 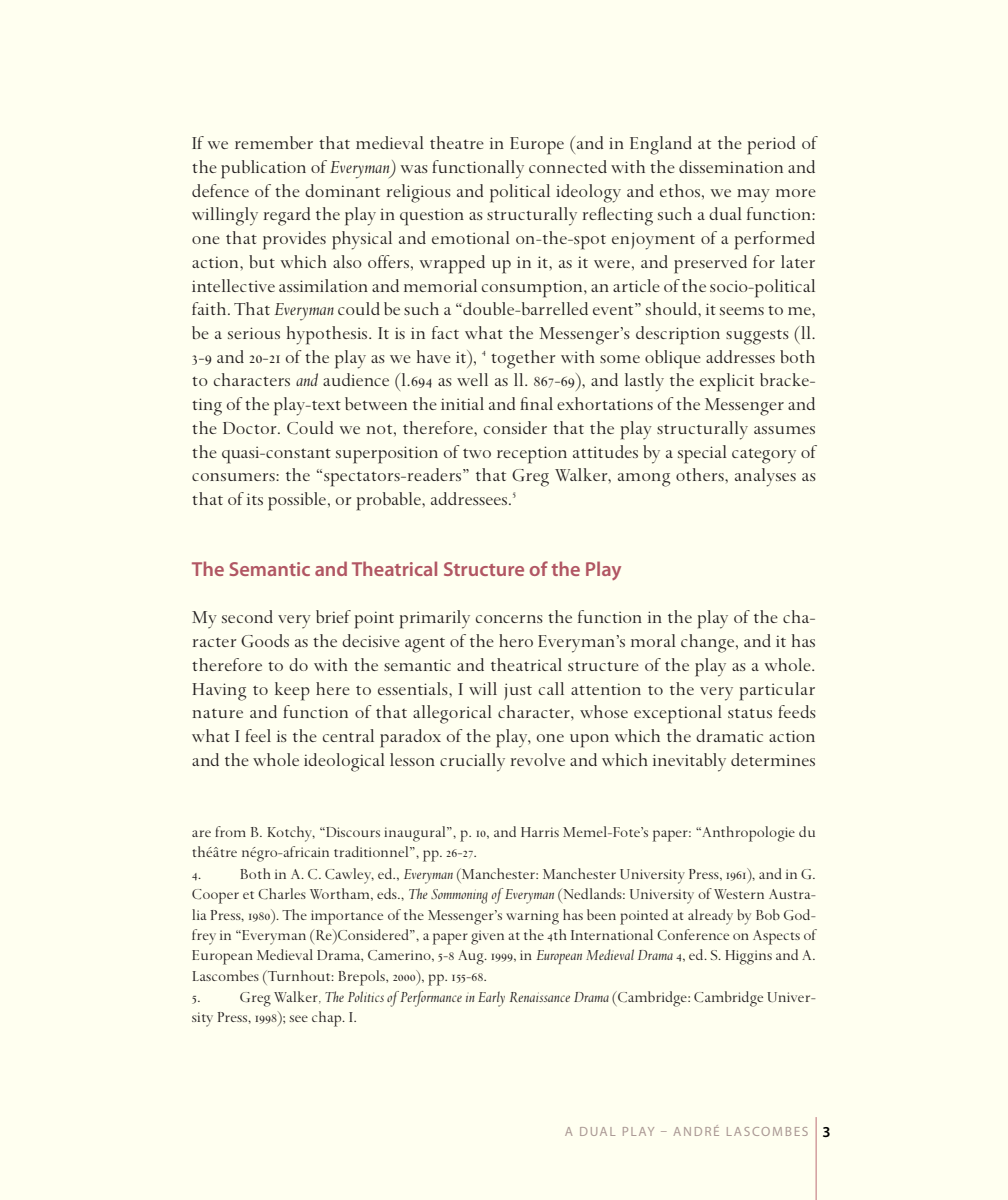 What do you see at coordinates (457, 142) in the screenshot?
I see `theatre` at bounding box center [457, 142].
